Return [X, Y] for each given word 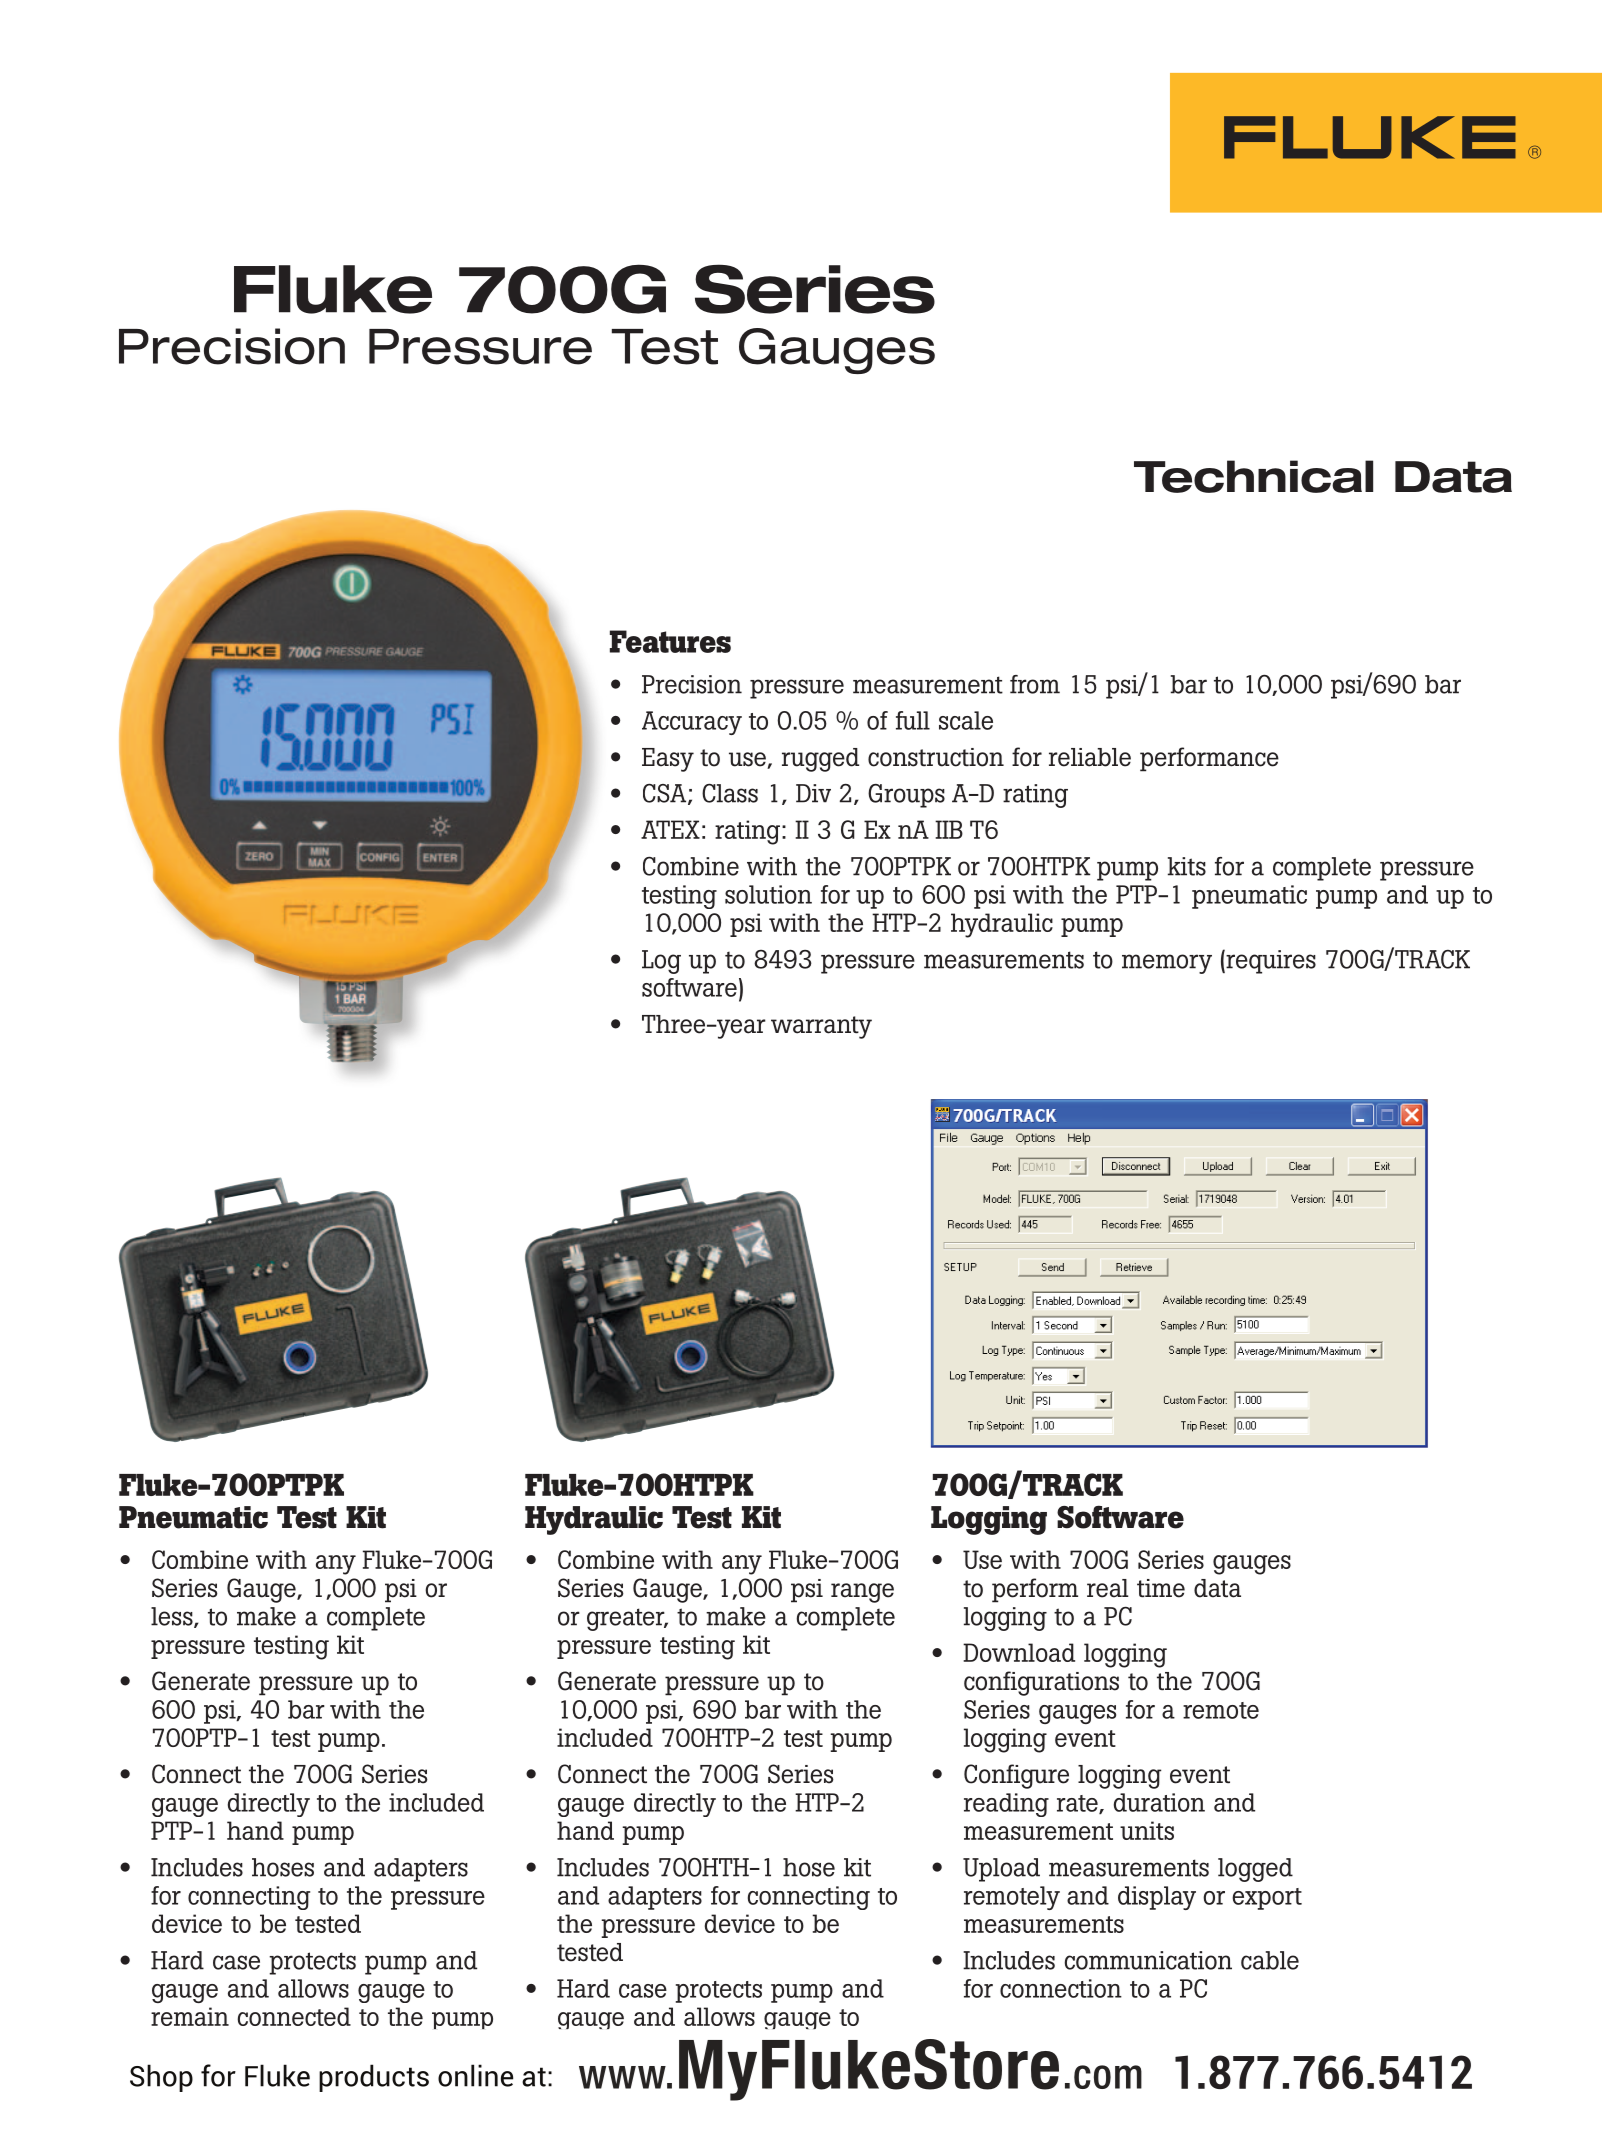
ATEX [670, 829]
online [475, 2075]
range [862, 1593]
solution [768, 894]
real [1108, 1588]
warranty [821, 1027]
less [173, 1617]
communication [1148, 1960]
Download [1019, 1652]
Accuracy [692, 723]
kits [1187, 866]
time [1161, 1588]
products [374, 2078]
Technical [1253, 476]
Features [670, 641]
